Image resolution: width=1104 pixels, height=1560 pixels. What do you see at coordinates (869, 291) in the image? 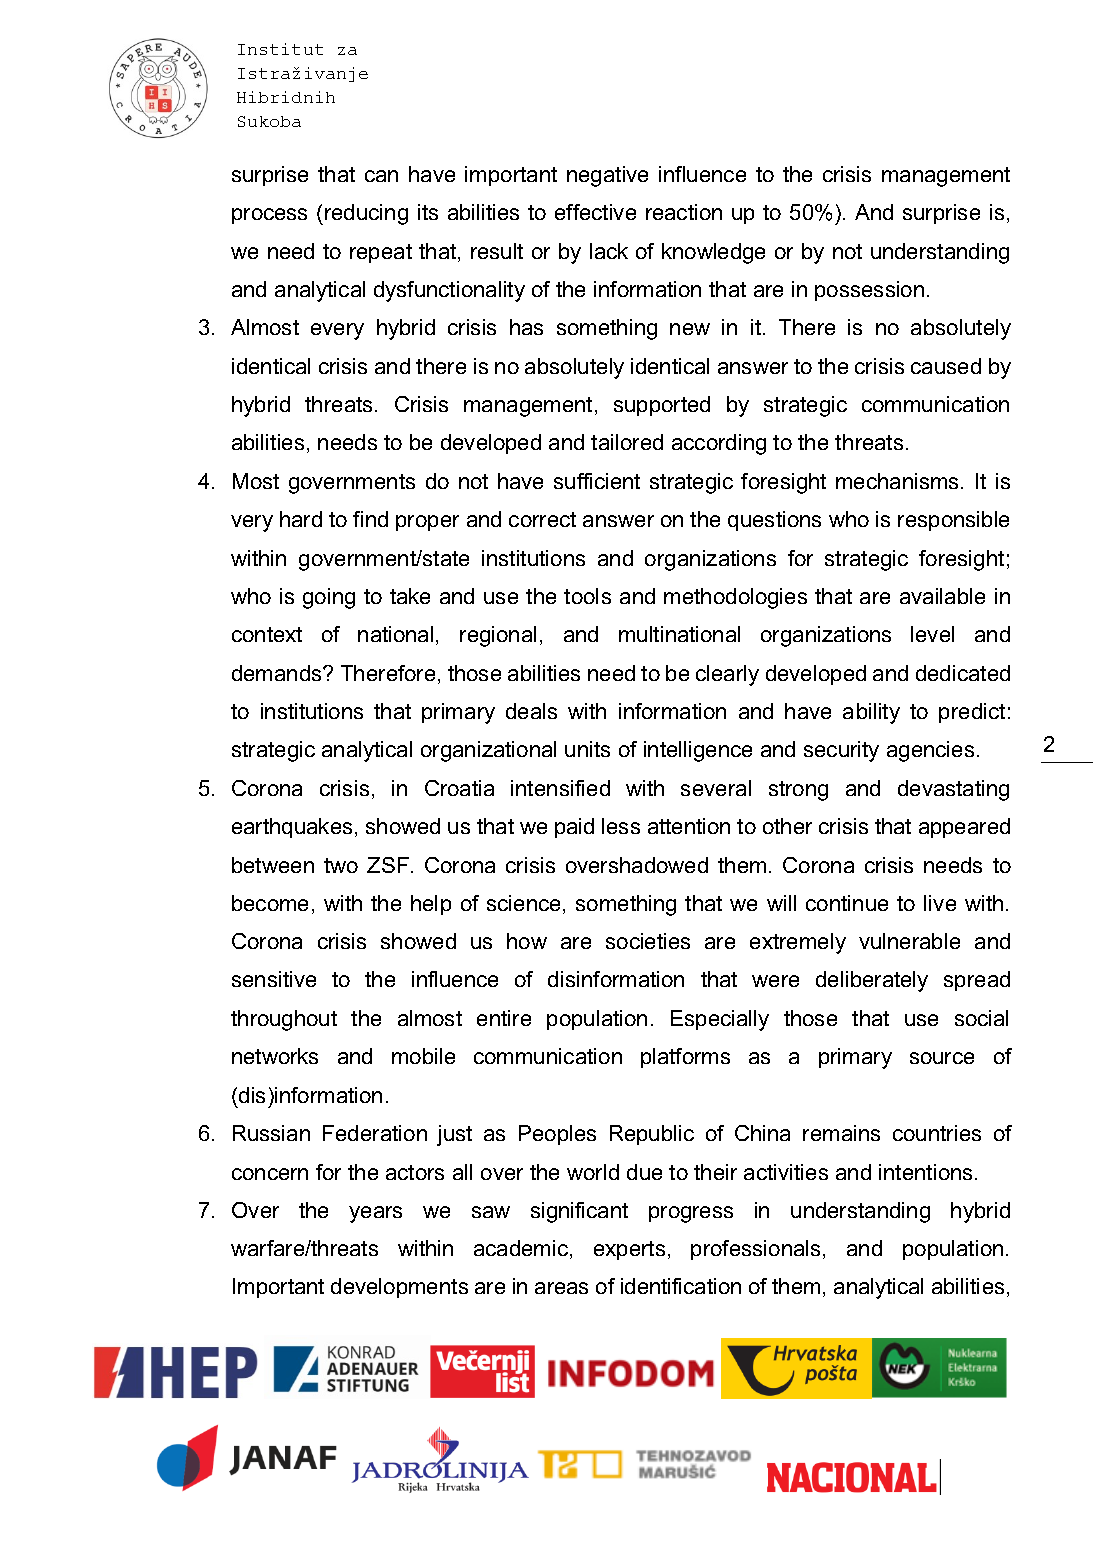
I see `possession` at bounding box center [869, 291].
